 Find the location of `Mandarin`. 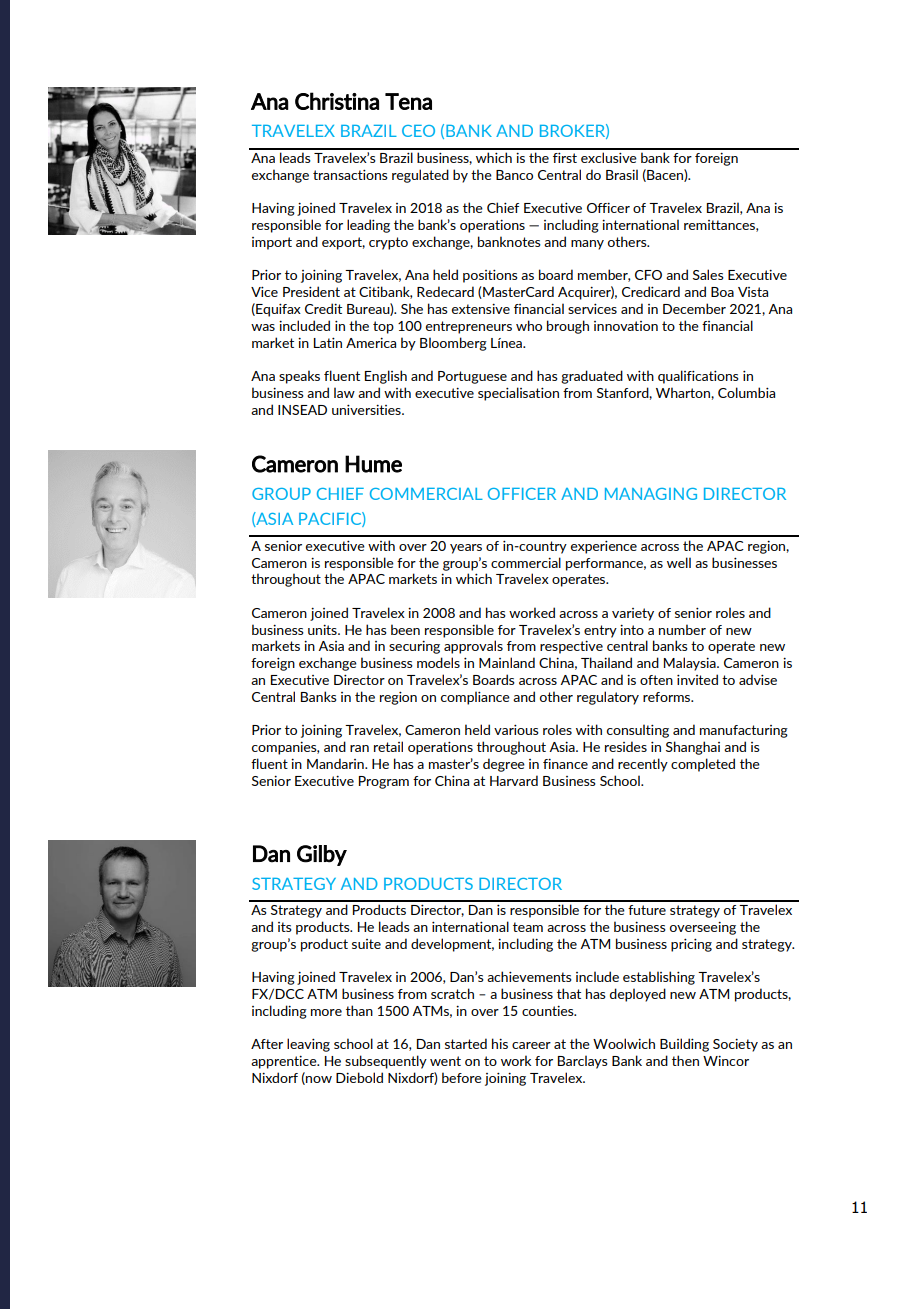

Mandarin is located at coordinates (336, 763).
